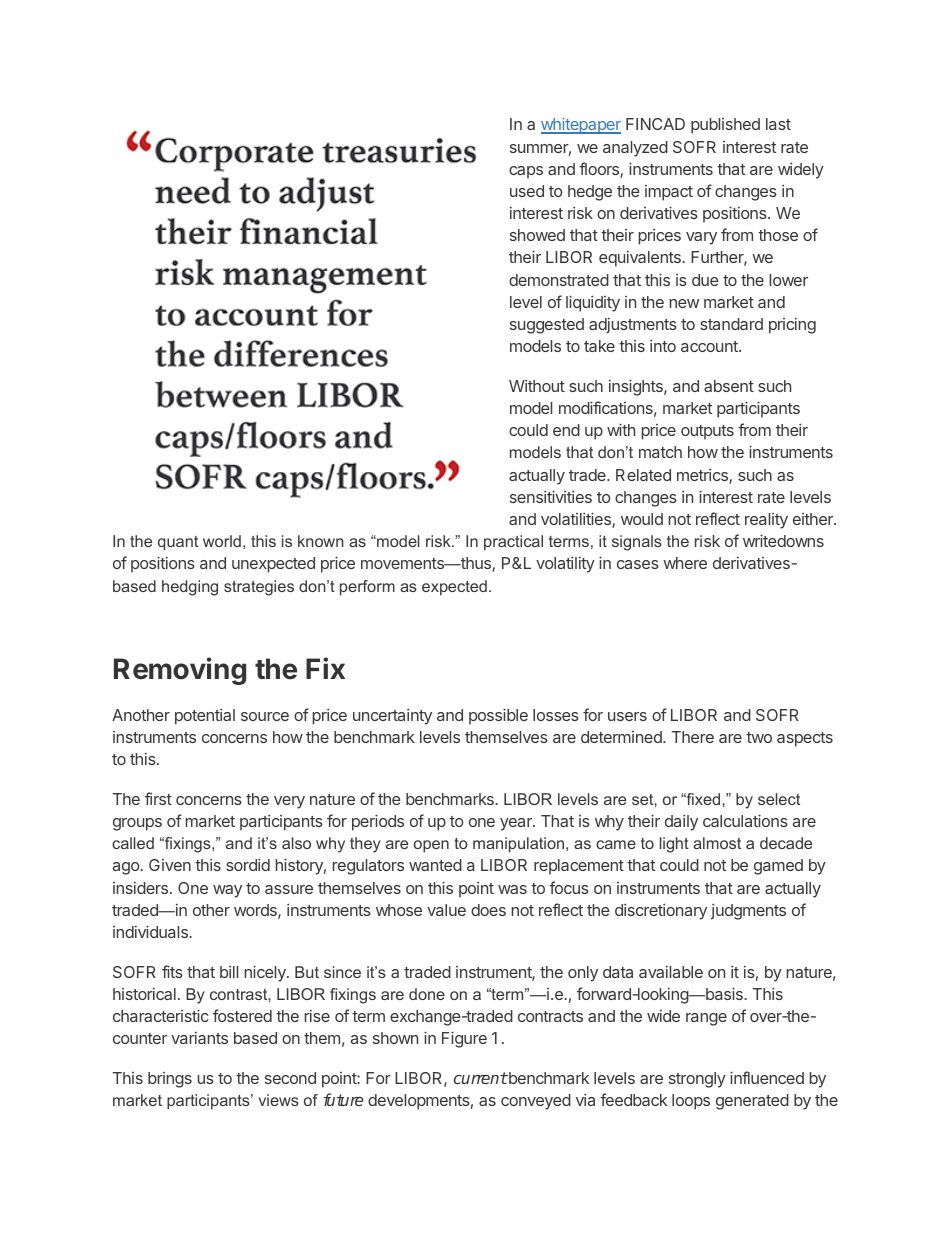 Image resolution: width=952 pixels, height=1233 pixels. Describe the element at coordinates (725, 126) in the page. I see `published` at that location.
